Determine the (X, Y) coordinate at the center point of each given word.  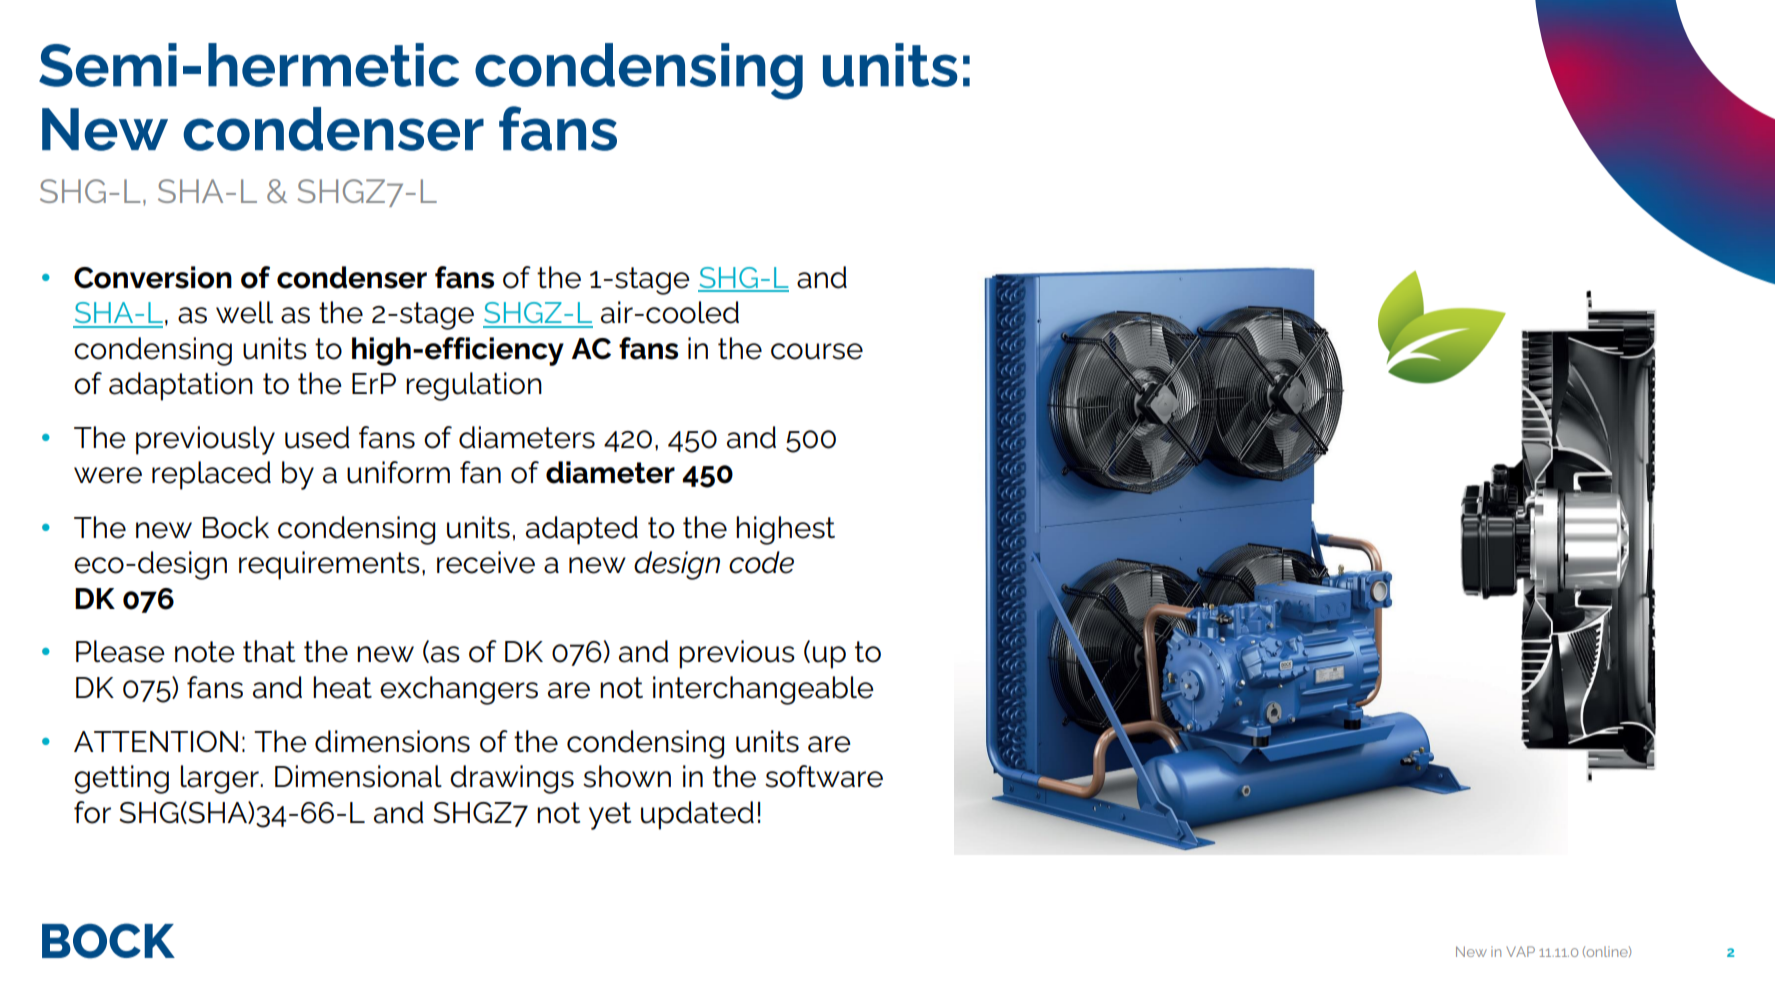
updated (697, 815)
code (761, 562)
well (244, 312)
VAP (1520, 951)
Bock (236, 527)
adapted (582, 530)
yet (610, 816)
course (817, 351)
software (824, 776)
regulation (474, 386)
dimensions (392, 741)
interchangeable (763, 690)
